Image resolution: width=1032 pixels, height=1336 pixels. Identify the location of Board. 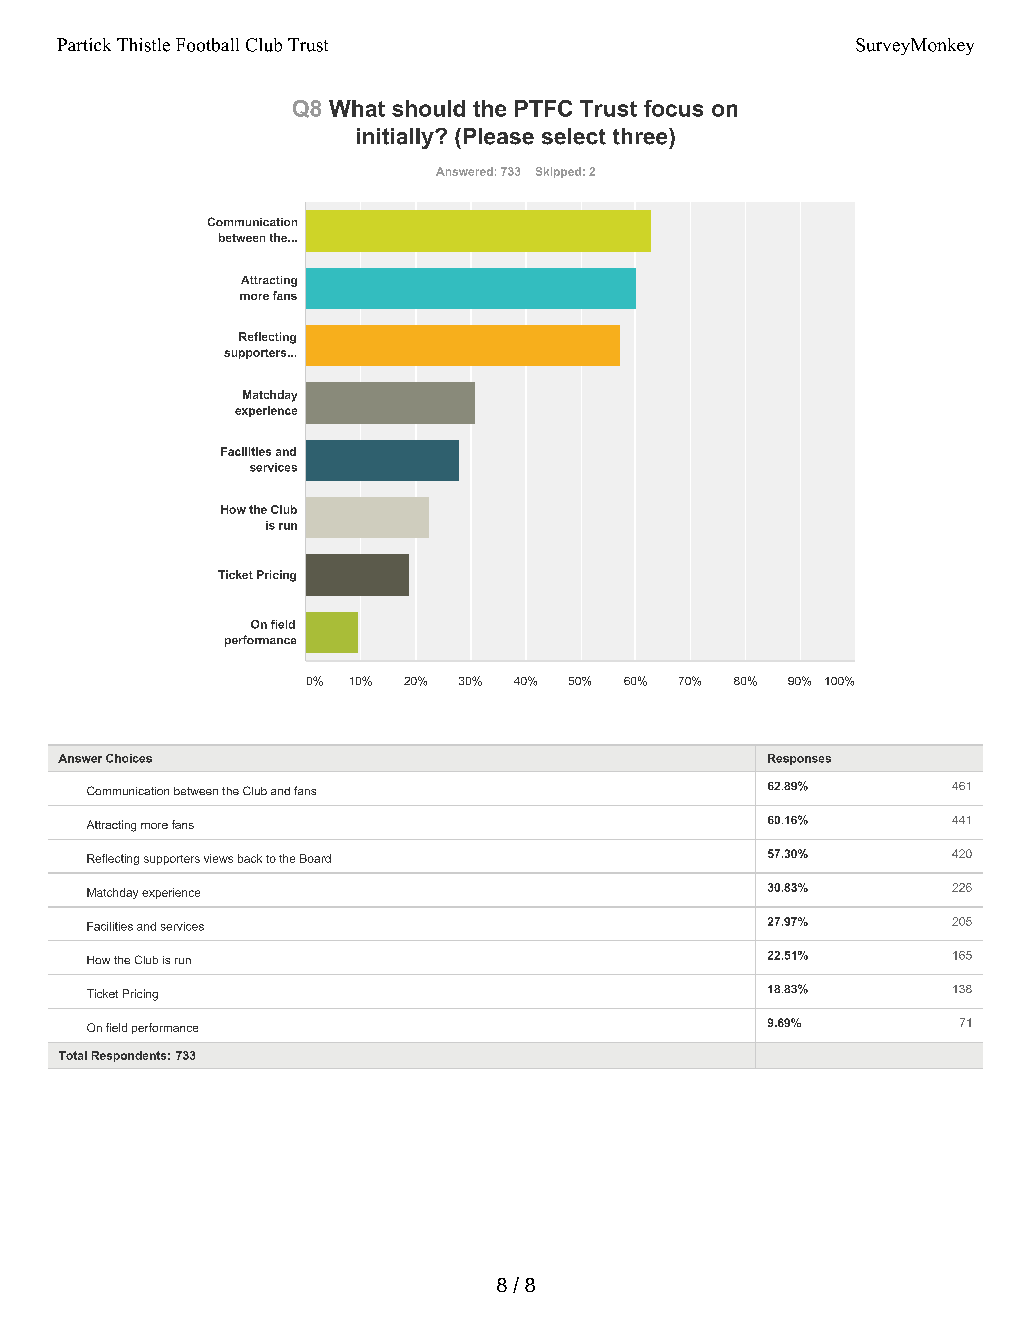
(315, 858).
